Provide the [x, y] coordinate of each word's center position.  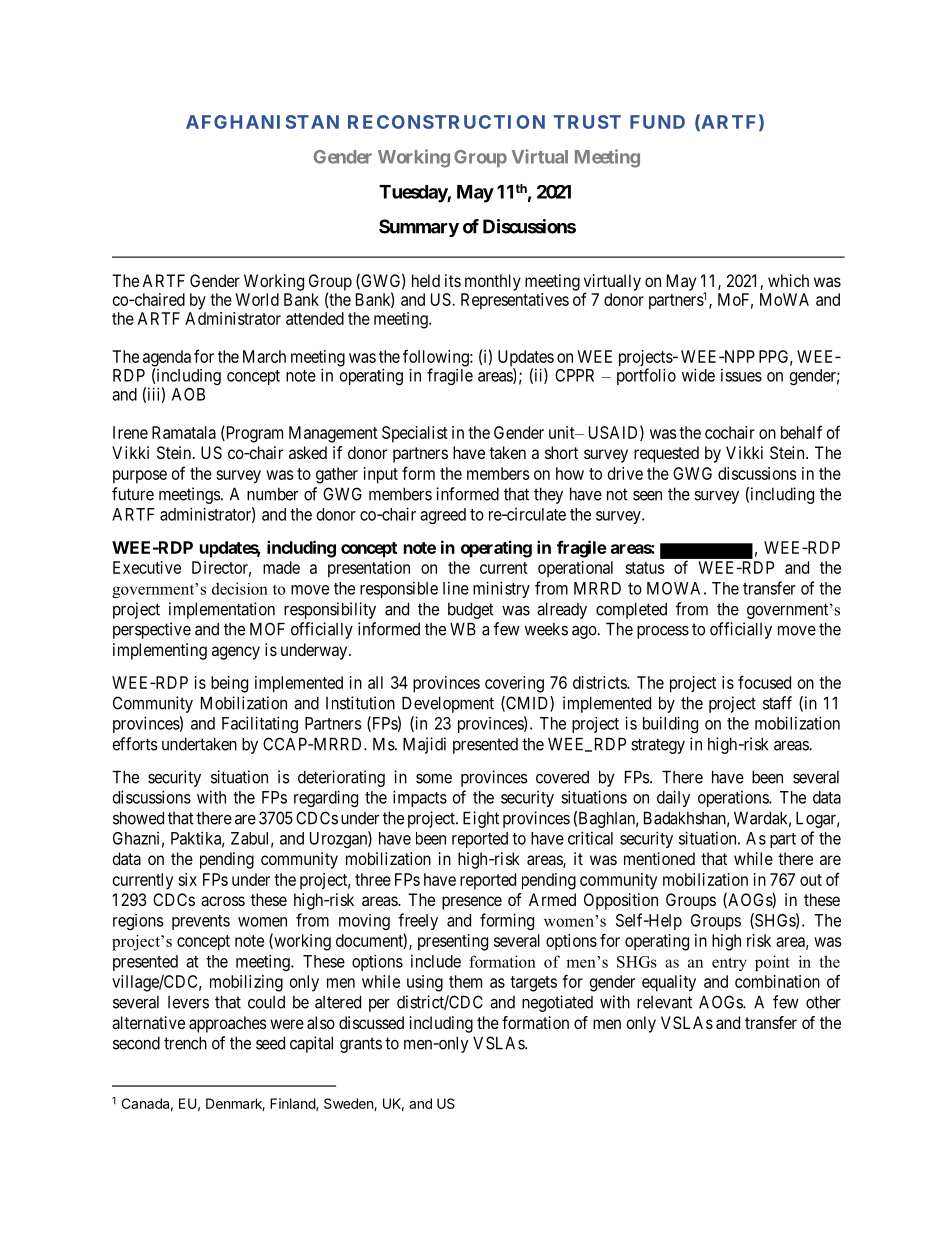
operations [734, 798]
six [187, 879]
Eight [481, 819]
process [663, 632]
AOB [188, 394]
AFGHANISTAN [262, 122]
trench [185, 1043]
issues [741, 375]
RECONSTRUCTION [446, 122]
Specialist [415, 434]
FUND [657, 122]
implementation [222, 610]
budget [471, 610]
